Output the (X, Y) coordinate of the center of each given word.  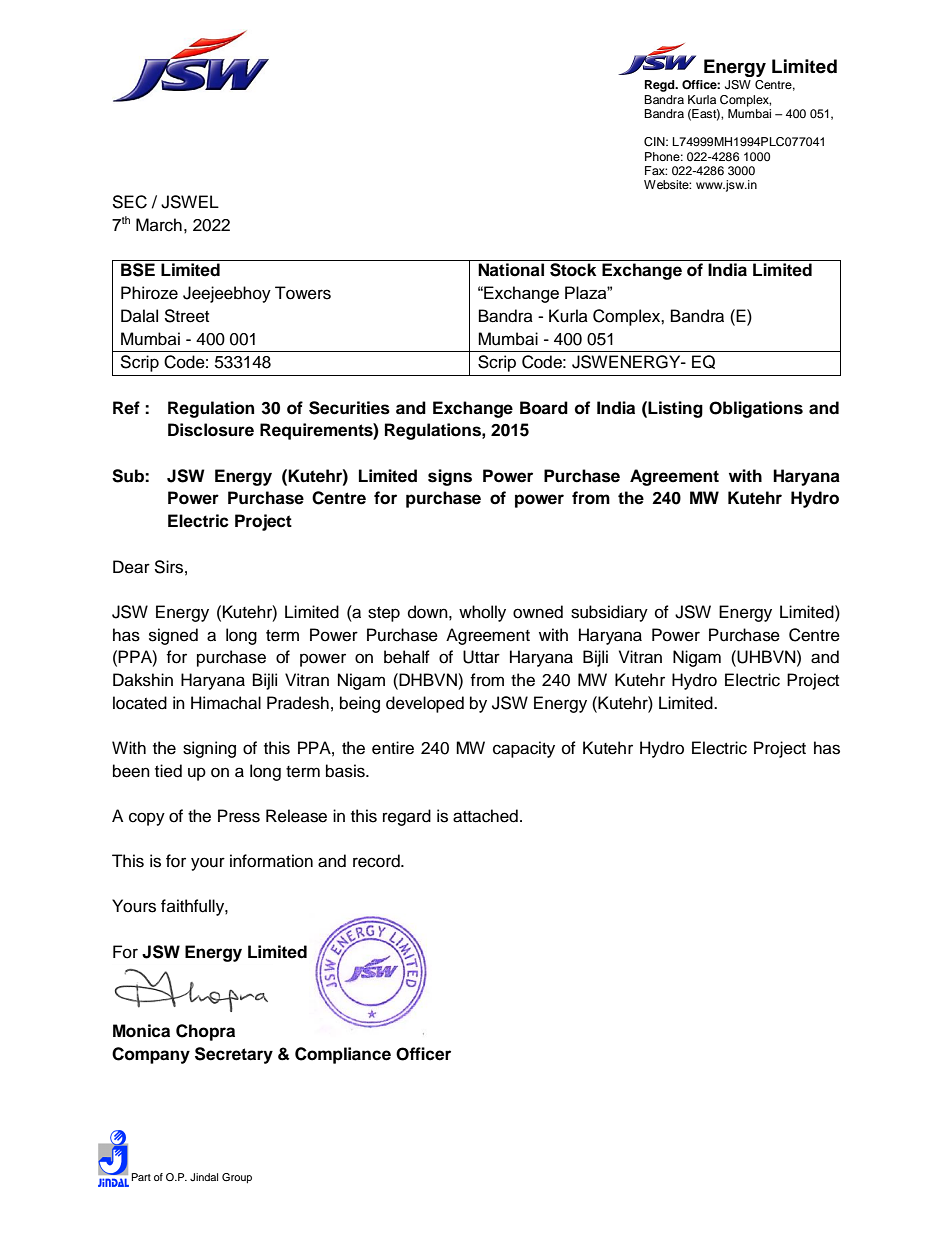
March (159, 225)
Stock (573, 270)
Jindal (204, 1177)
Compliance (343, 1055)
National (511, 270)
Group (237, 1178)
